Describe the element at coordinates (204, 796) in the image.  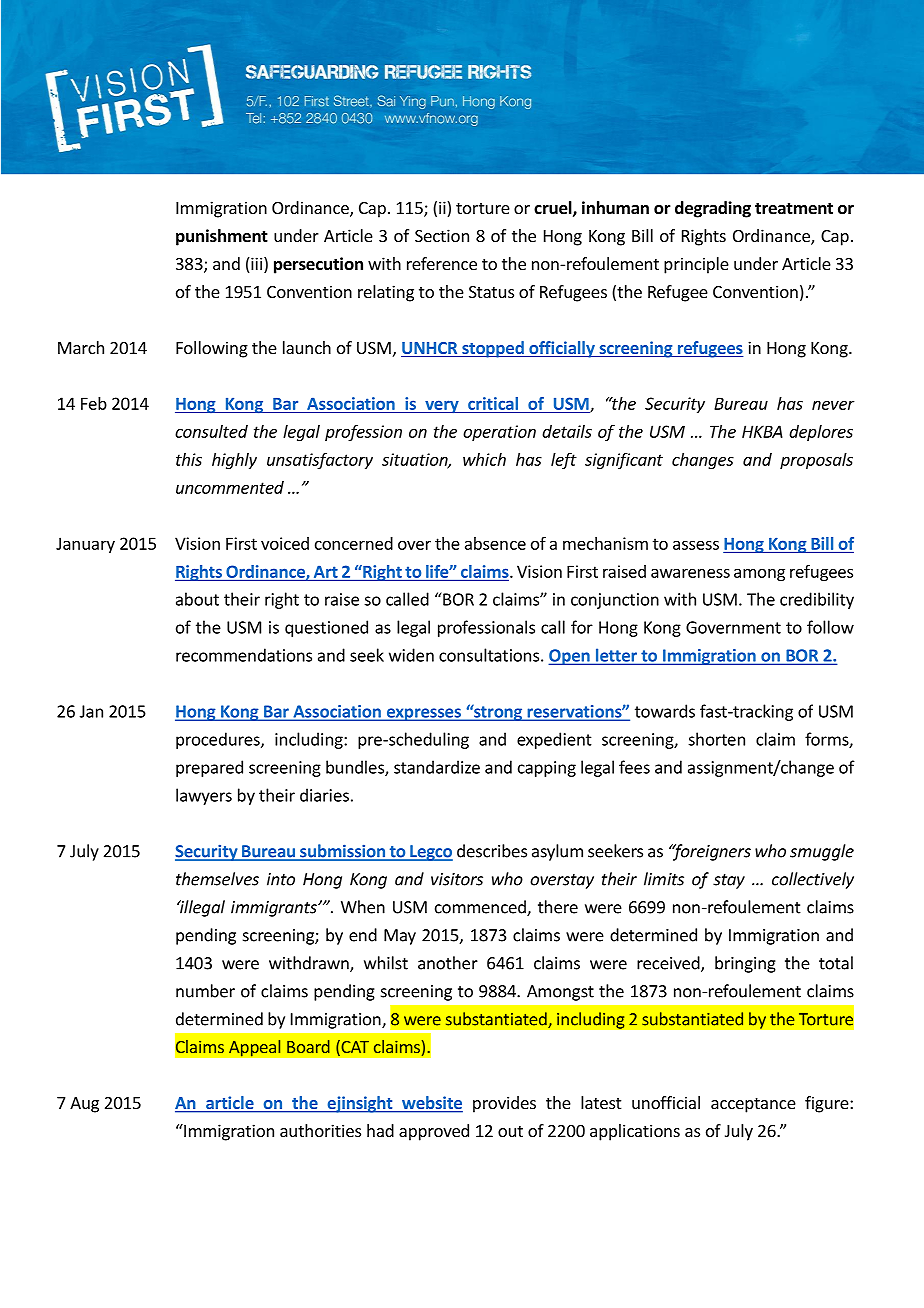
I see `lawyers` at that location.
